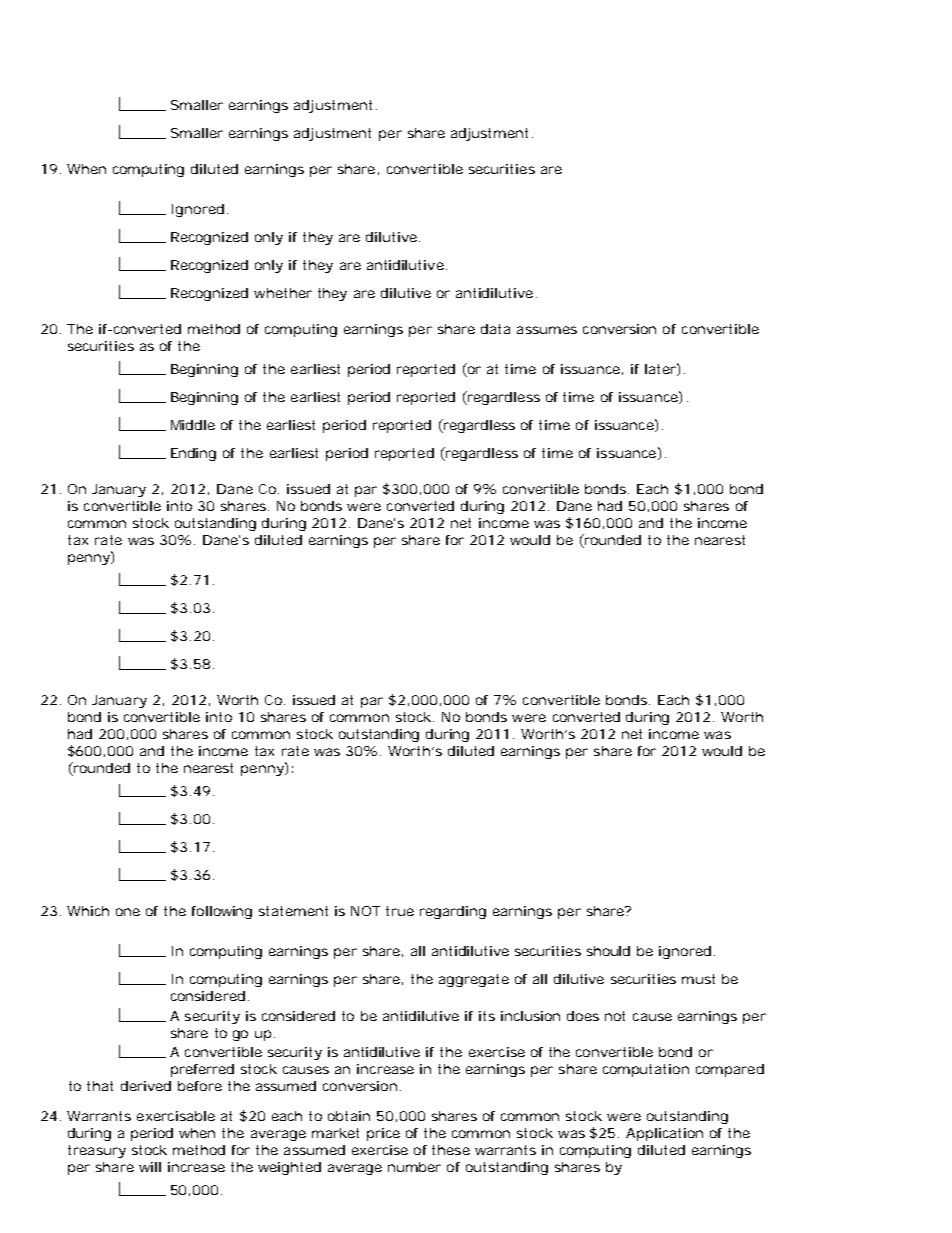 Image resolution: width=952 pixels, height=1233 pixels. Describe the element at coordinates (193, 454) in the image. I see `Ending` at that location.
